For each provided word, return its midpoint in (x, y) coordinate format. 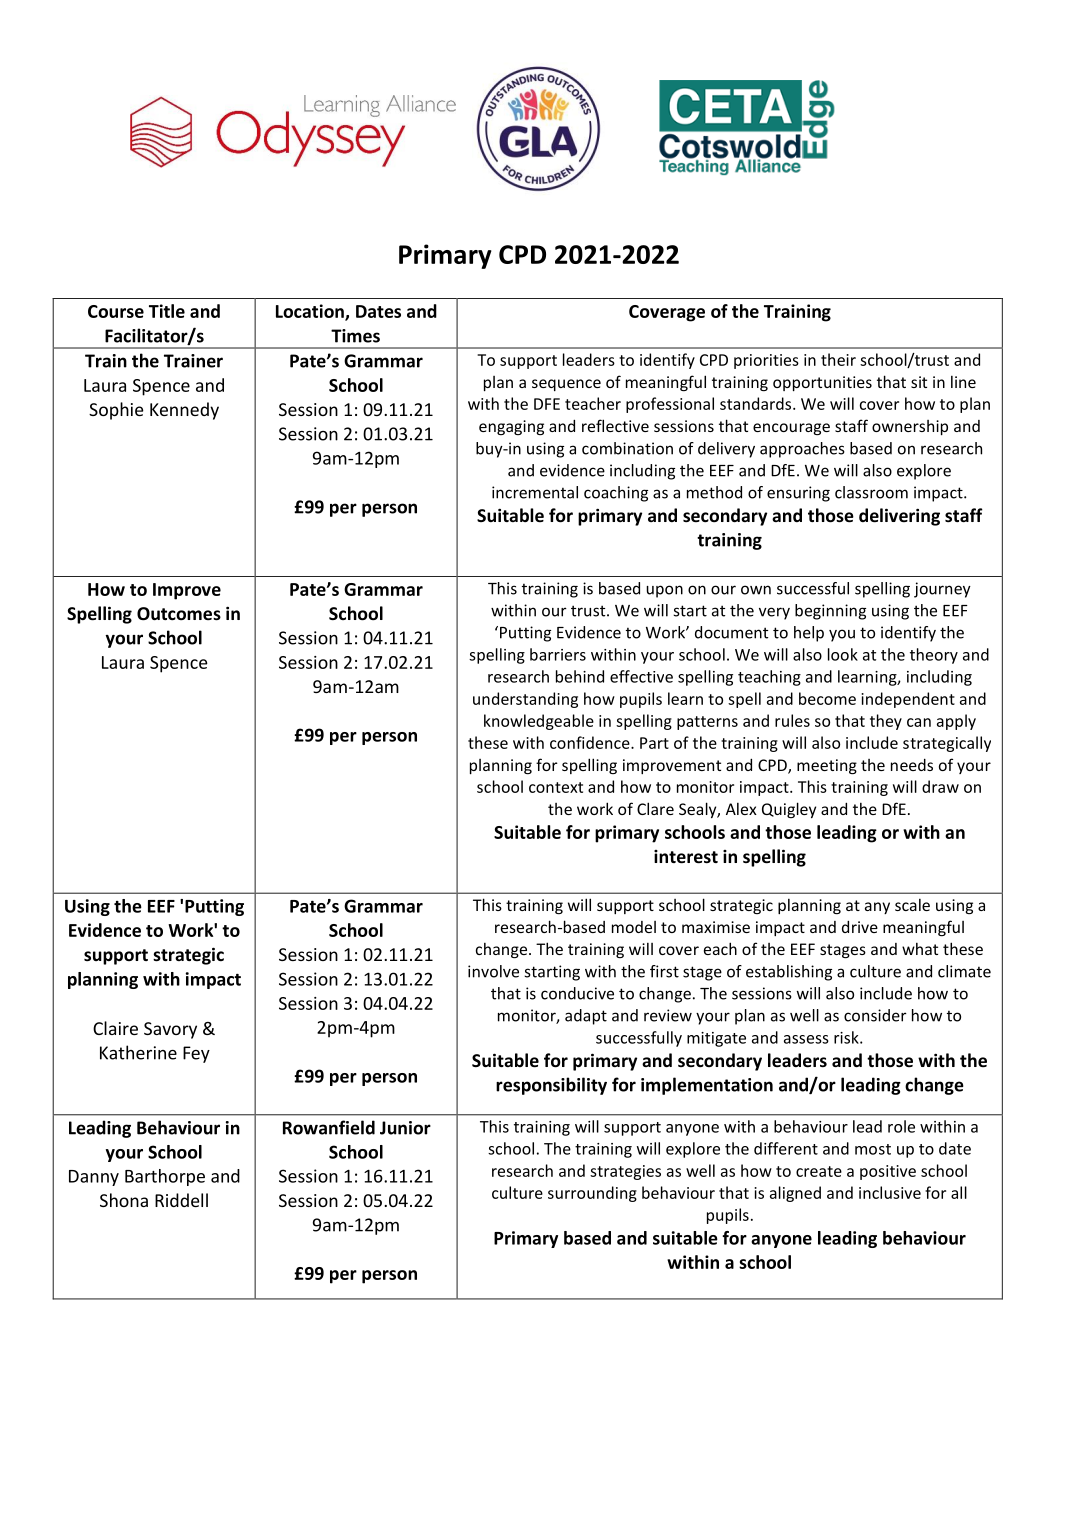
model (634, 927)
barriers (558, 654)
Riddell (181, 1200)
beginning (830, 612)
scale (912, 904)
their (838, 359)
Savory (170, 1030)
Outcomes (179, 614)
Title (167, 311)
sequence (566, 385)
